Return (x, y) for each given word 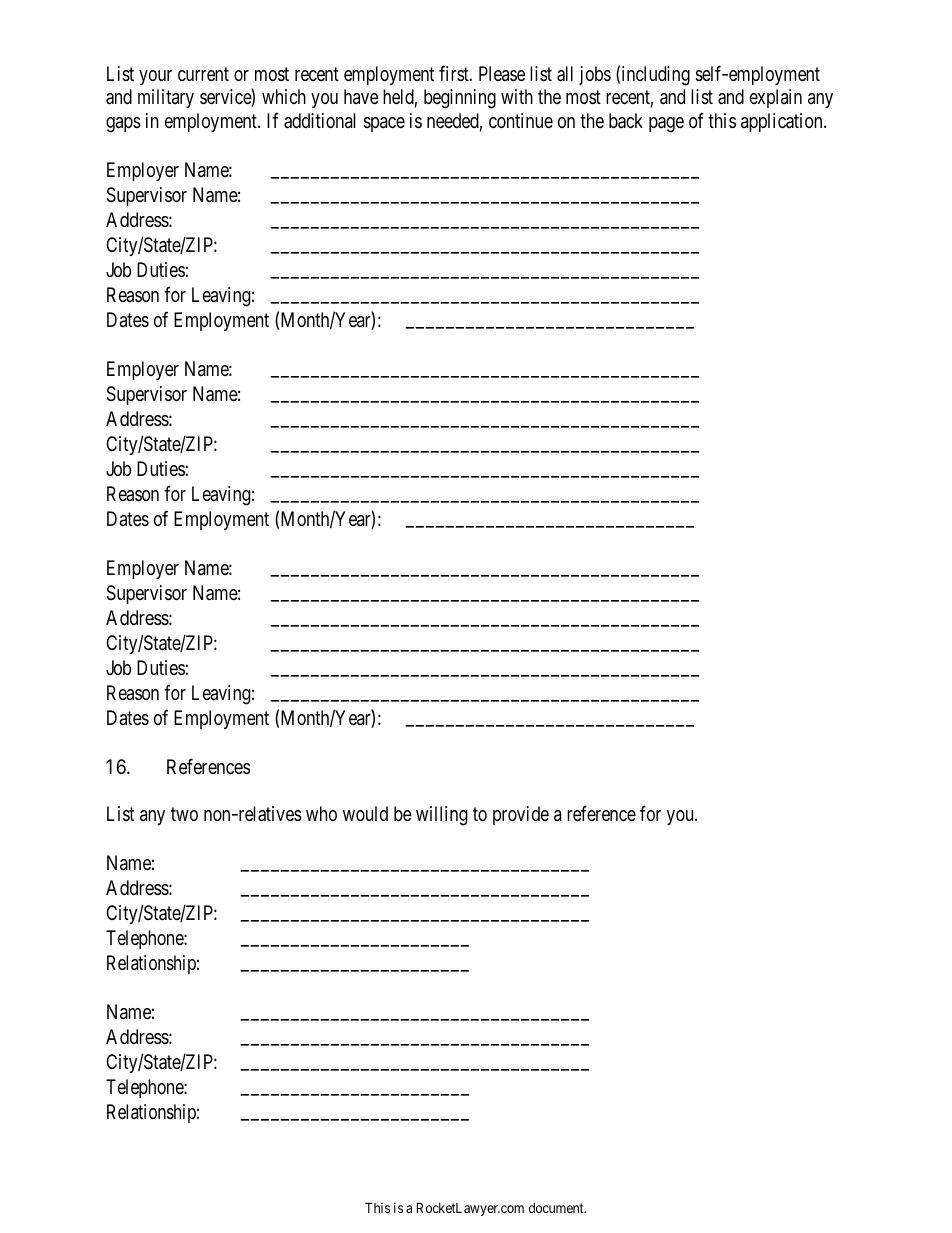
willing (442, 816)
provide (521, 815)
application (783, 122)
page (666, 125)
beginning (460, 99)
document (557, 1208)
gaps (123, 125)
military (166, 98)
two (184, 814)
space (384, 124)
